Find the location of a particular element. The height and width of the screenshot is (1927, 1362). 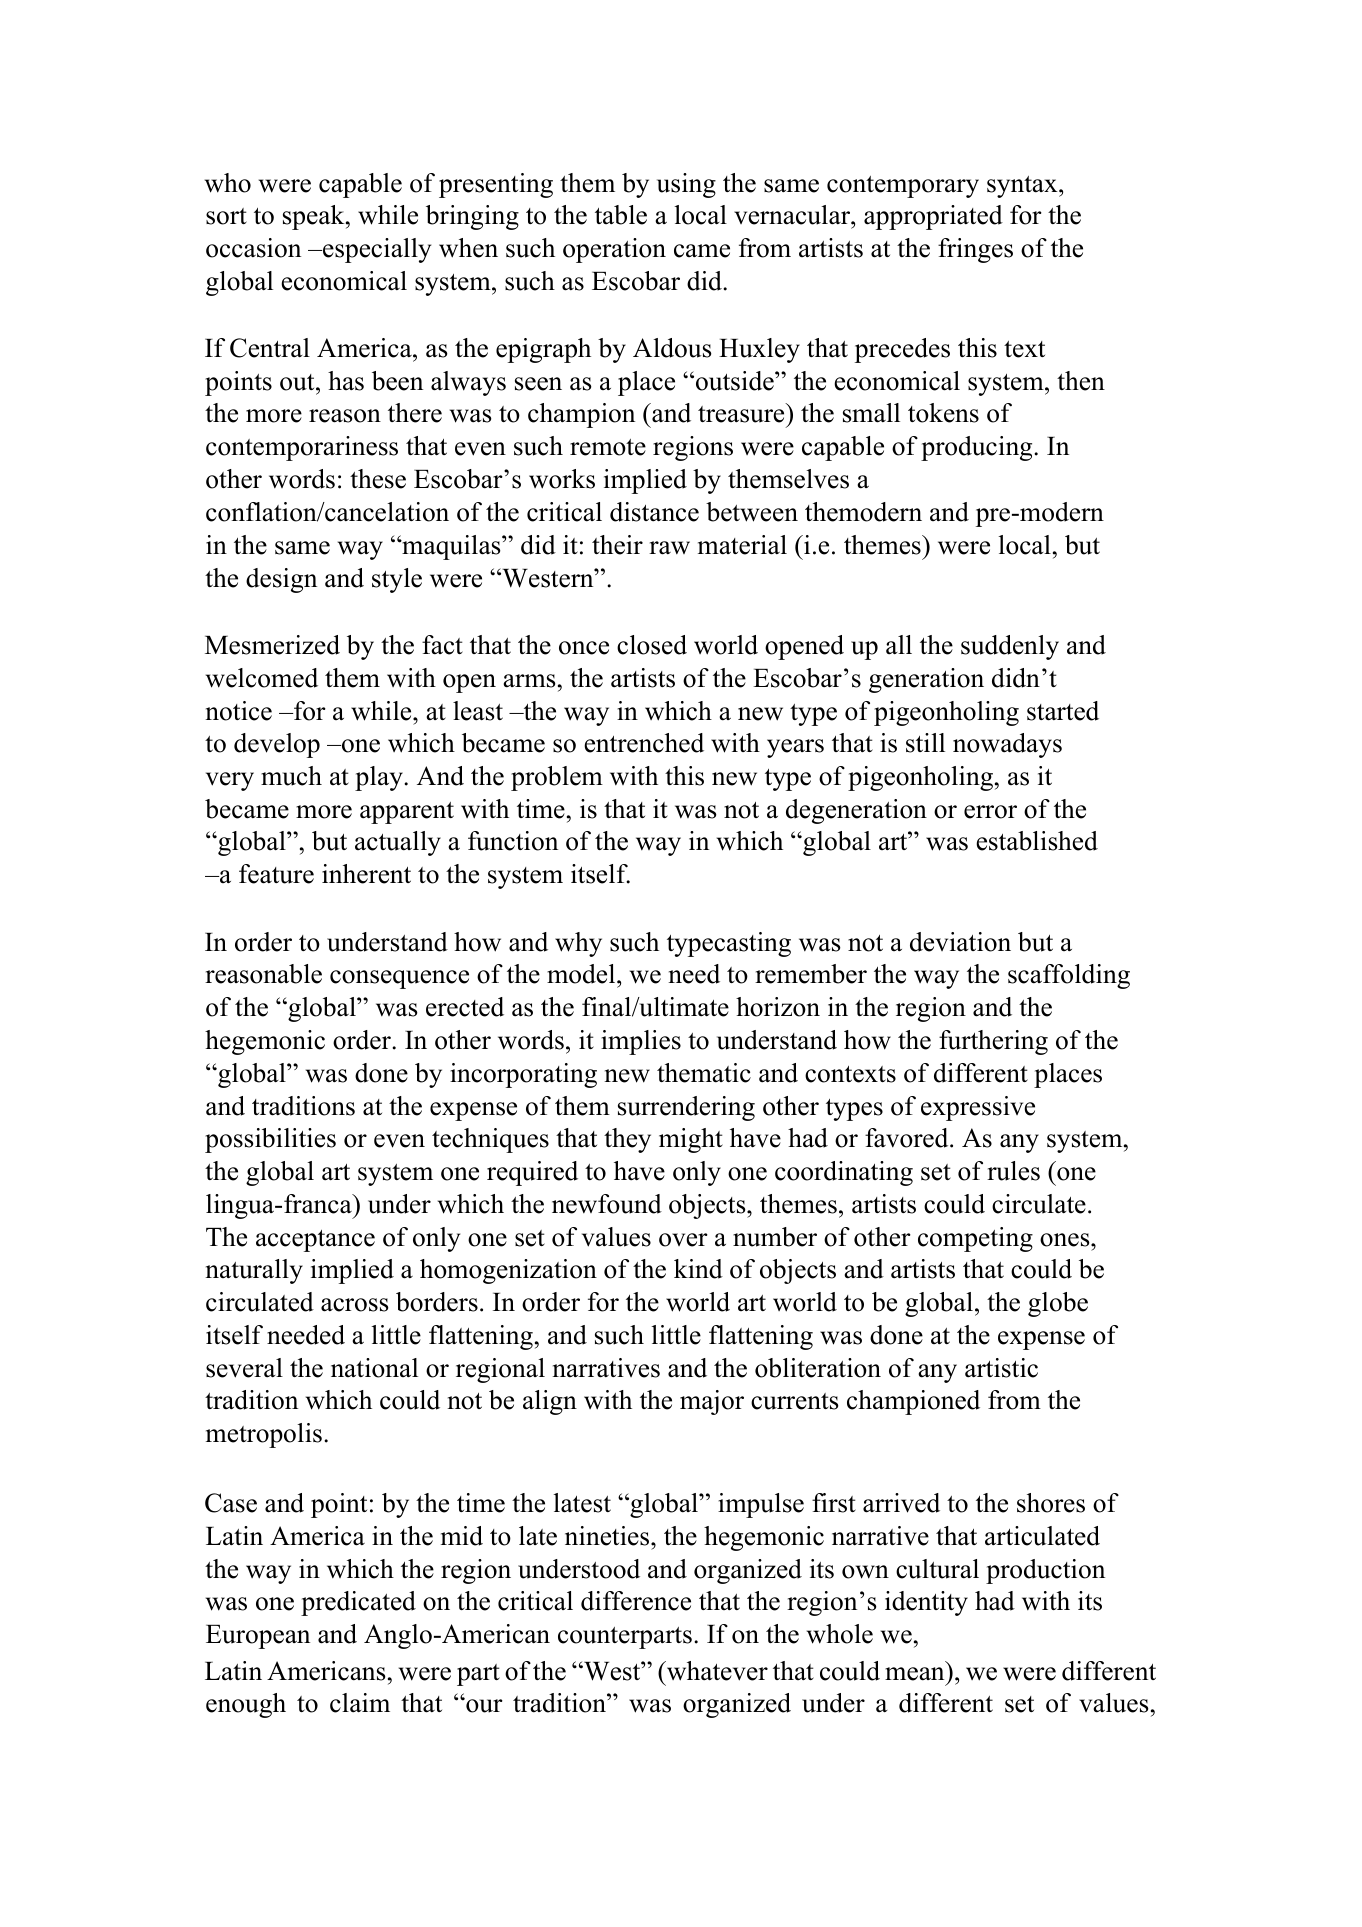

especially is located at coordinates (376, 250).
